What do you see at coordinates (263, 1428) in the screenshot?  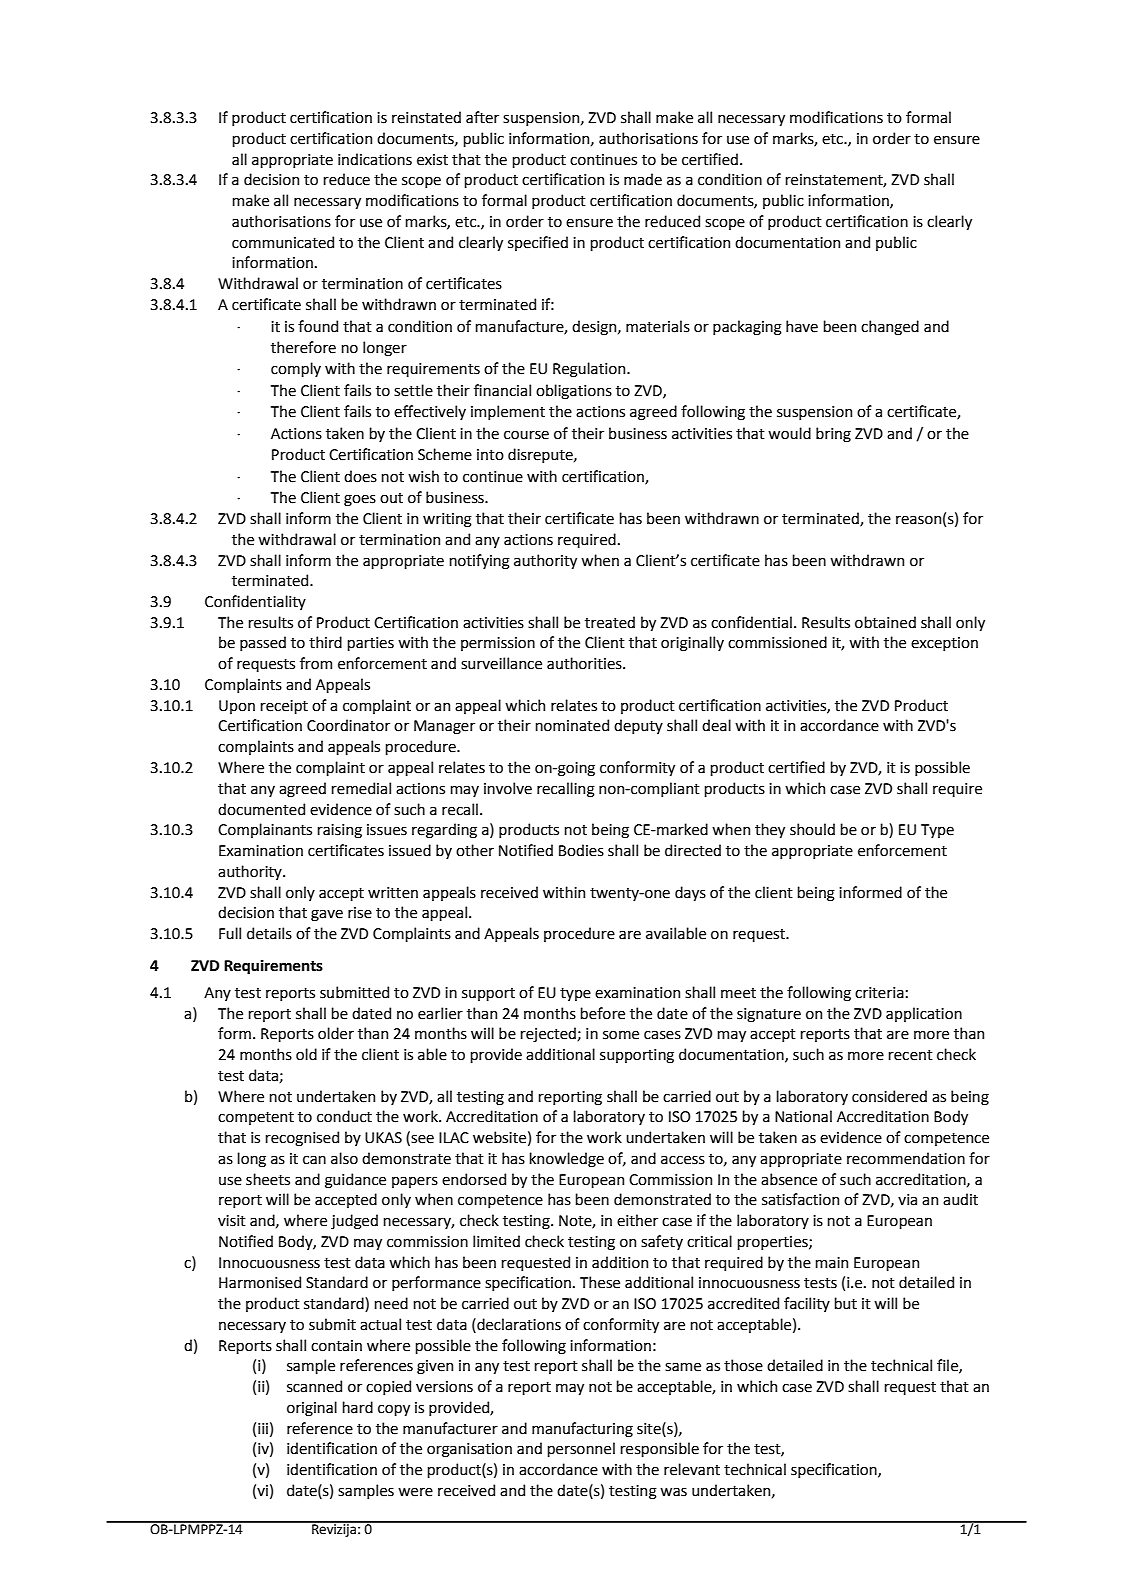 I see `iii` at bounding box center [263, 1428].
